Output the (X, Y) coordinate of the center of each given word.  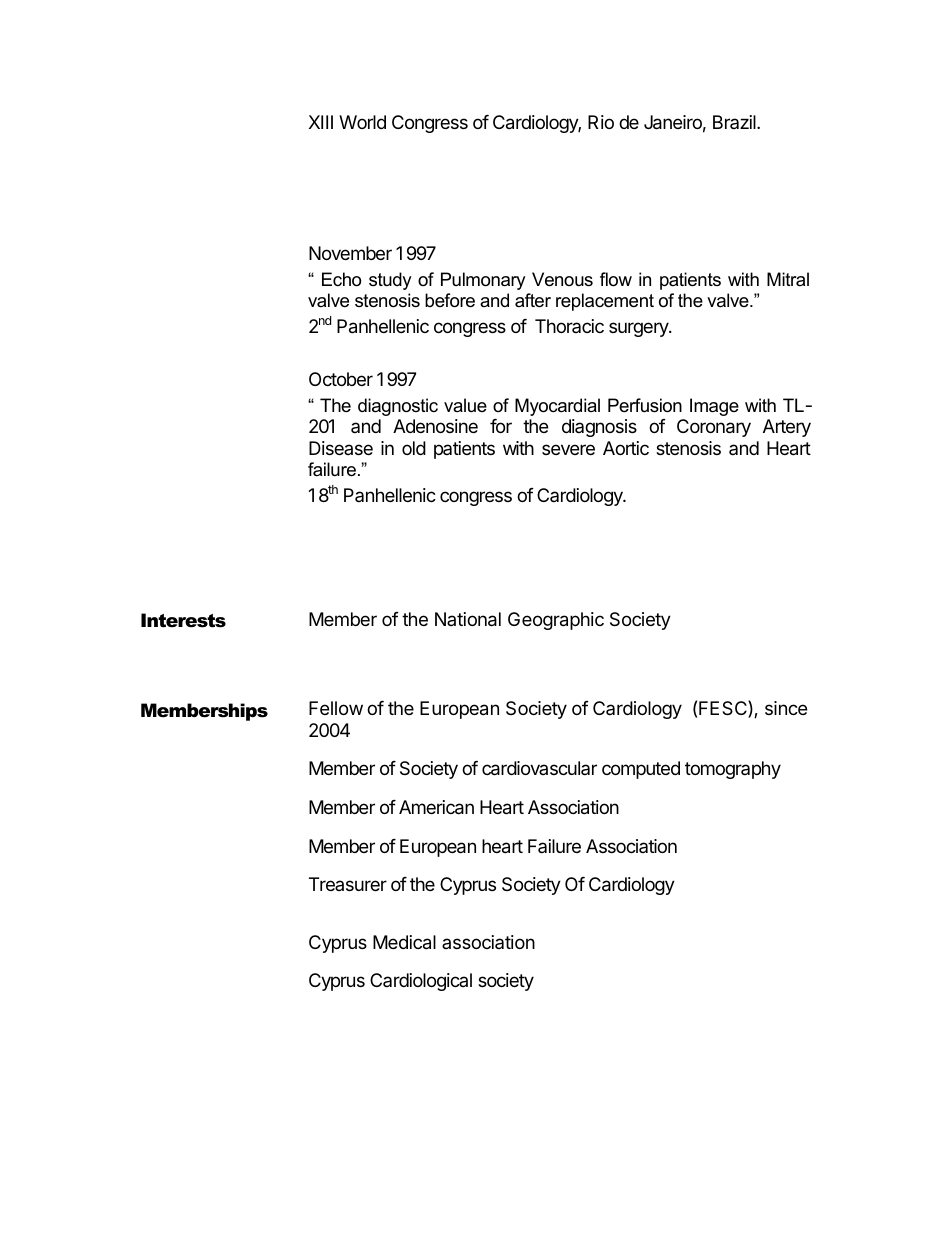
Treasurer (348, 884)
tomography (733, 770)
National (468, 619)
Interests (183, 620)
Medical (404, 942)
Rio (601, 122)
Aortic (626, 448)
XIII (321, 122)
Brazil (735, 122)
